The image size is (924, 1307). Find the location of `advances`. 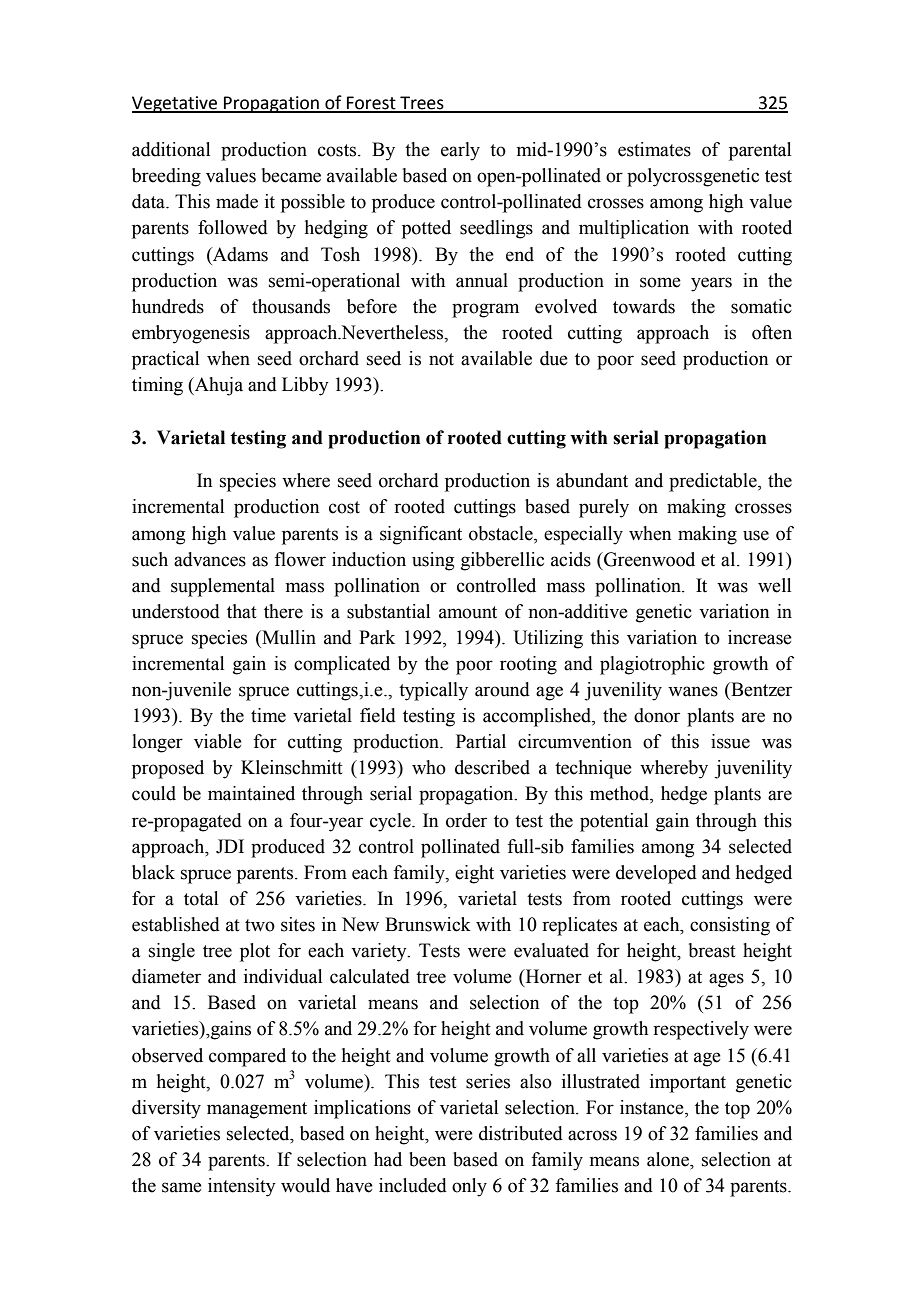

advances is located at coordinates (210, 559).
